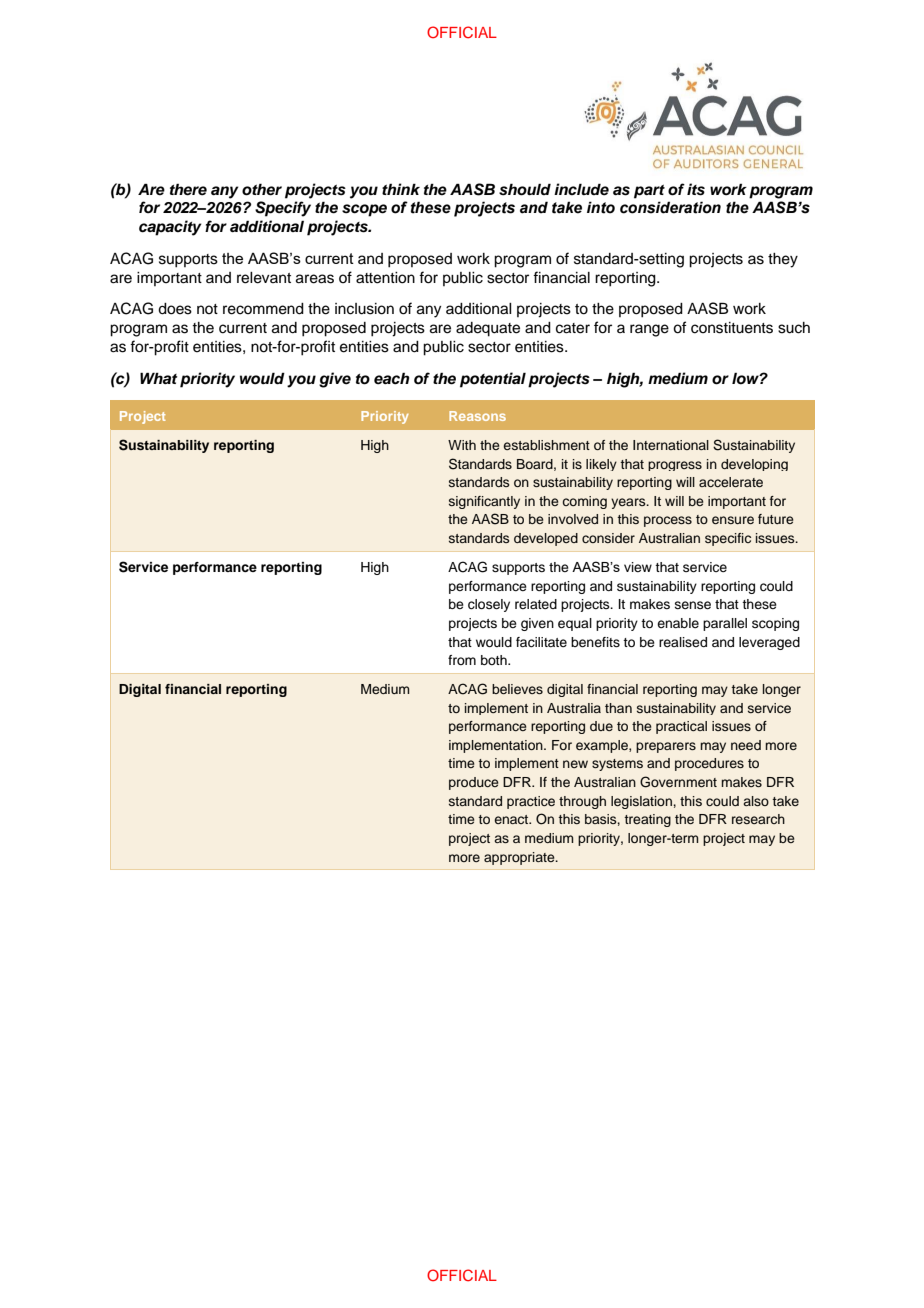 The image size is (924, 1308). Describe the element at coordinates (392, 379) in the screenshot. I see `each` at that location.
